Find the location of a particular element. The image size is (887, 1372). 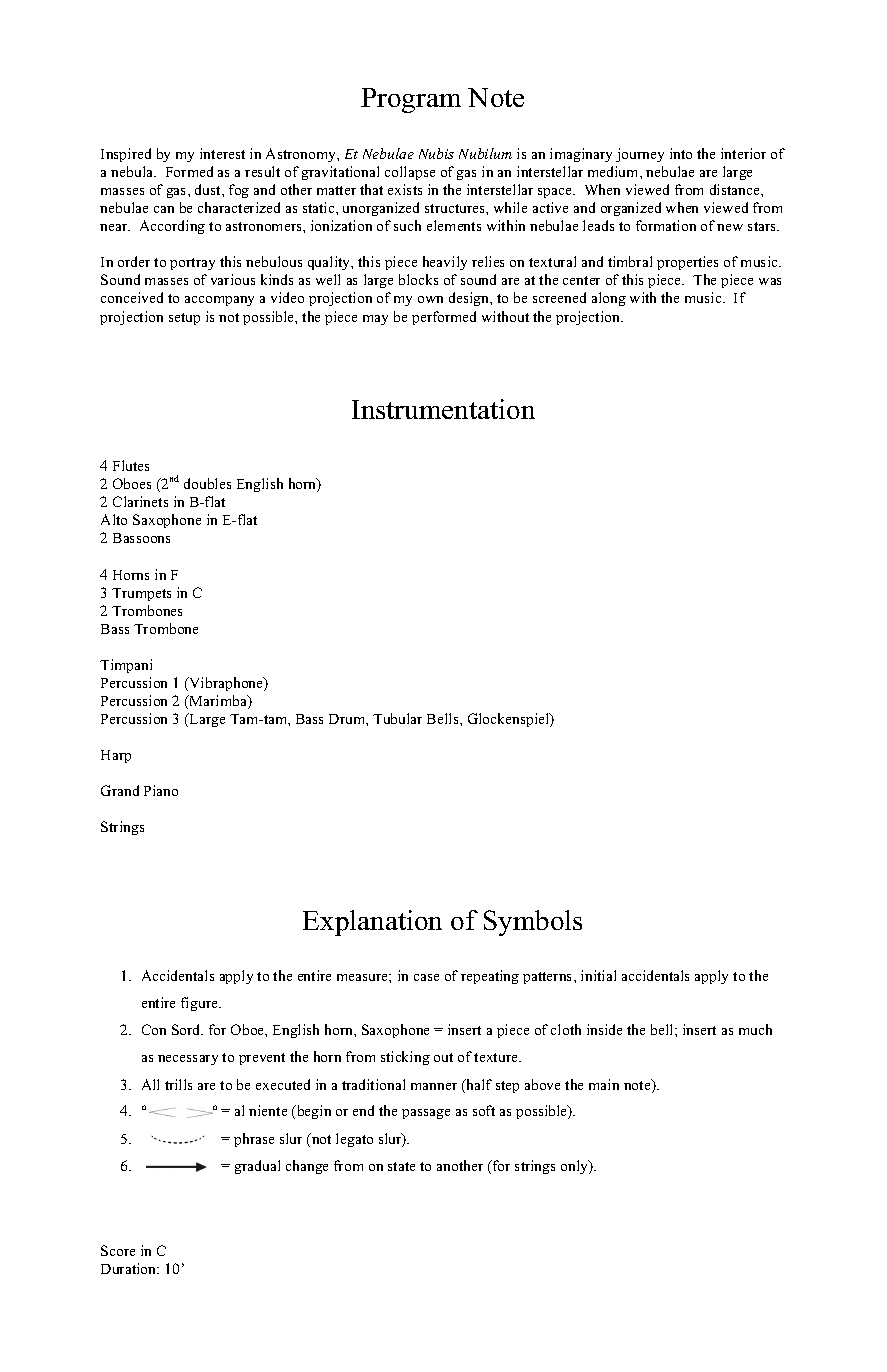

Tubular is located at coordinates (397, 718).
